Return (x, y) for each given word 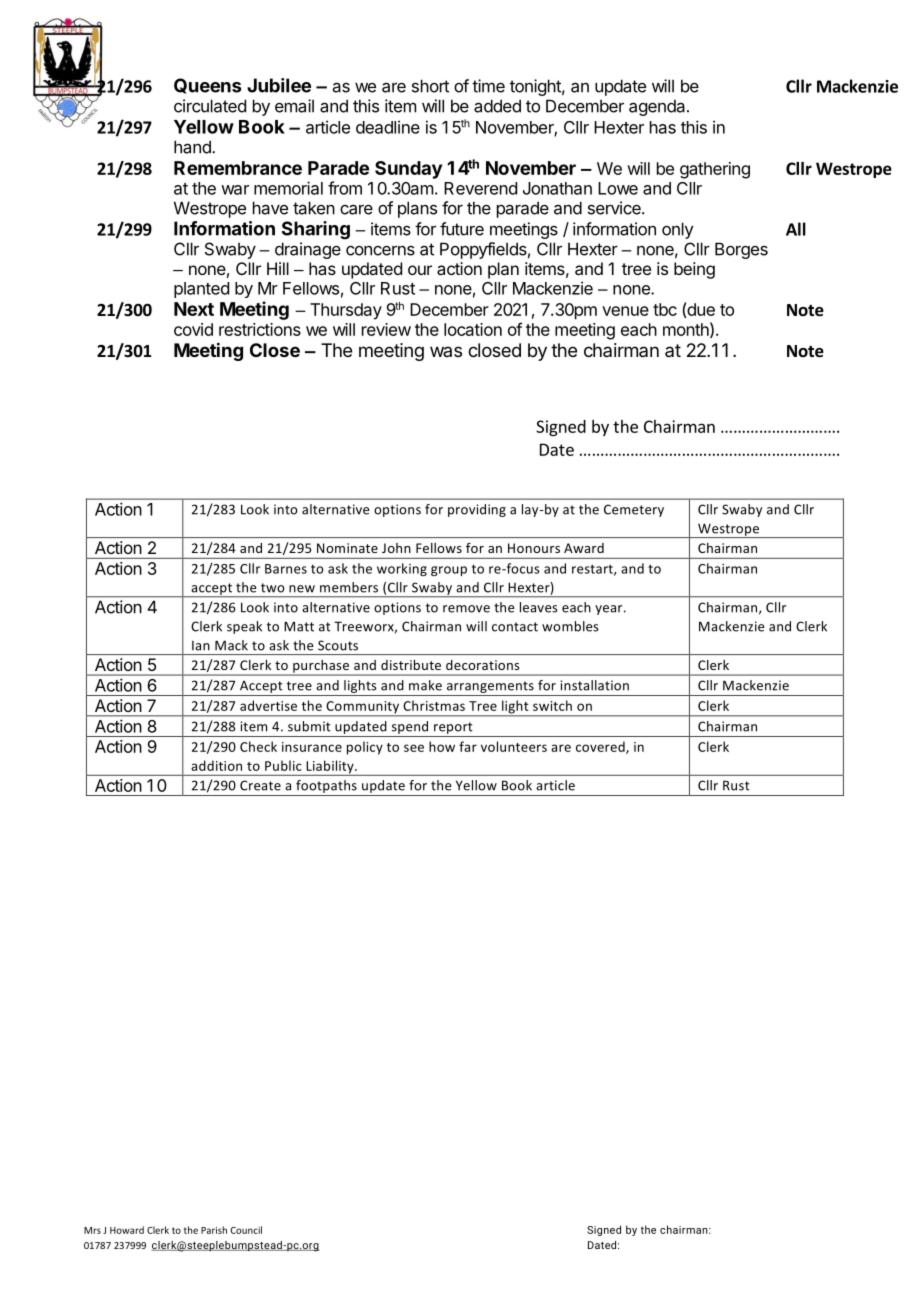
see (414, 748)
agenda (658, 107)
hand (193, 147)
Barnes (286, 569)
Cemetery (634, 510)
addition (216, 765)
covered (601, 747)
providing (477, 510)
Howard (127, 1230)
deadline (388, 127)
